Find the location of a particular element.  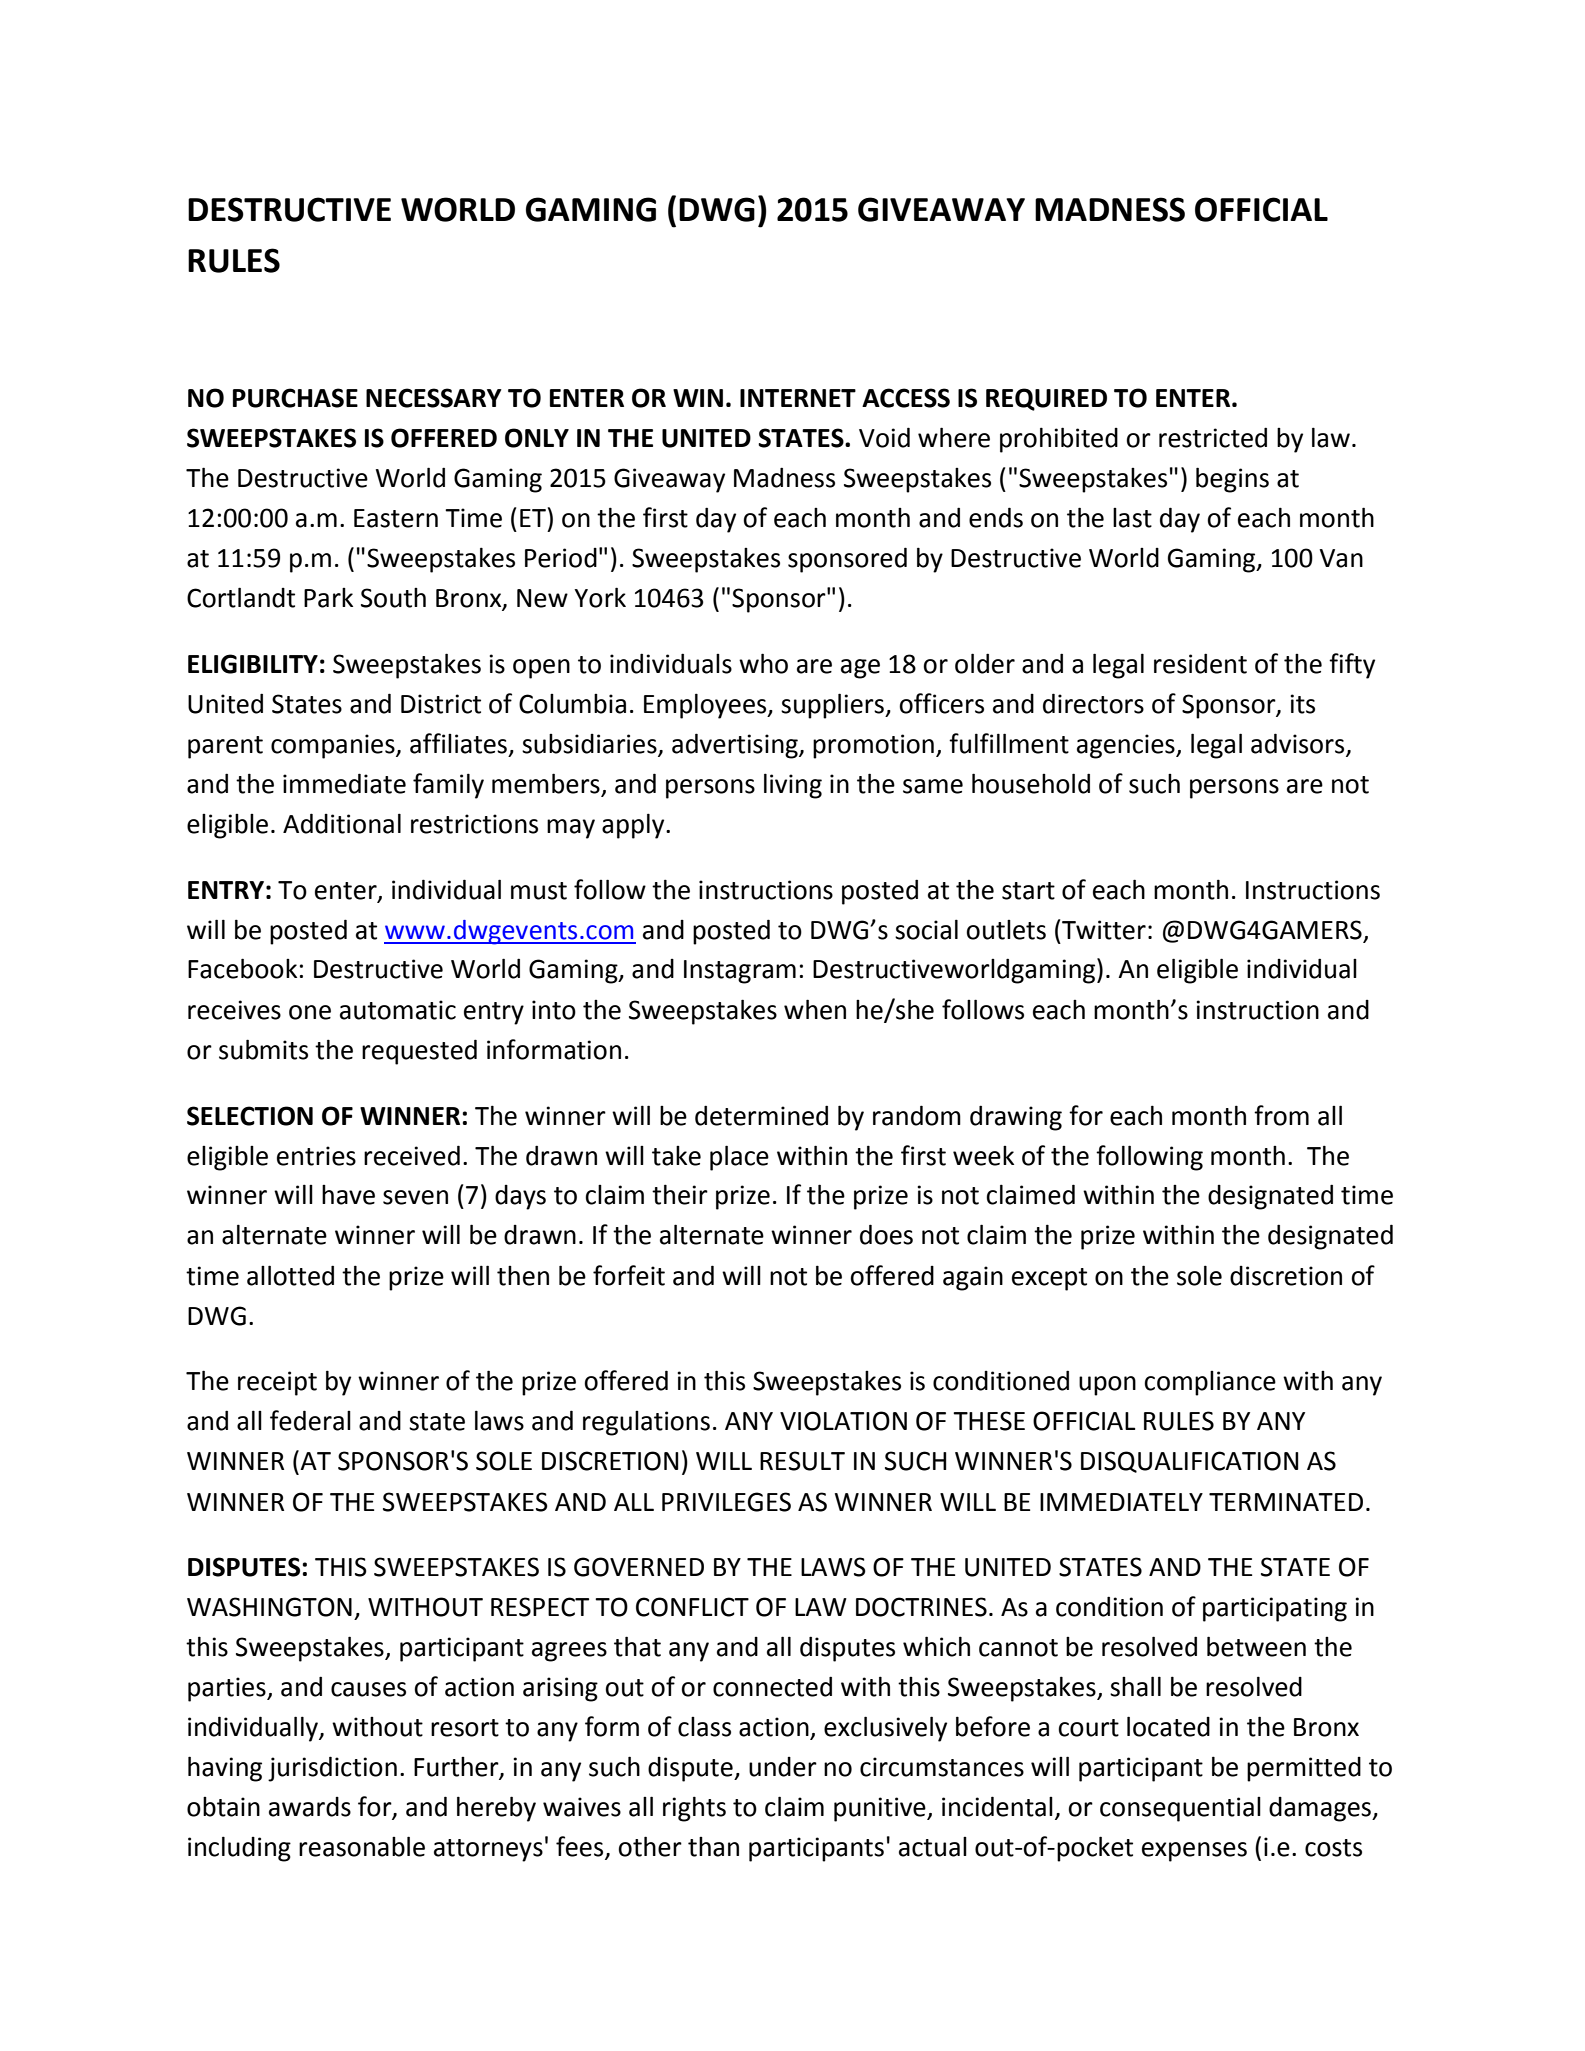

PURCHASE is located at coordinates (295, 398).
